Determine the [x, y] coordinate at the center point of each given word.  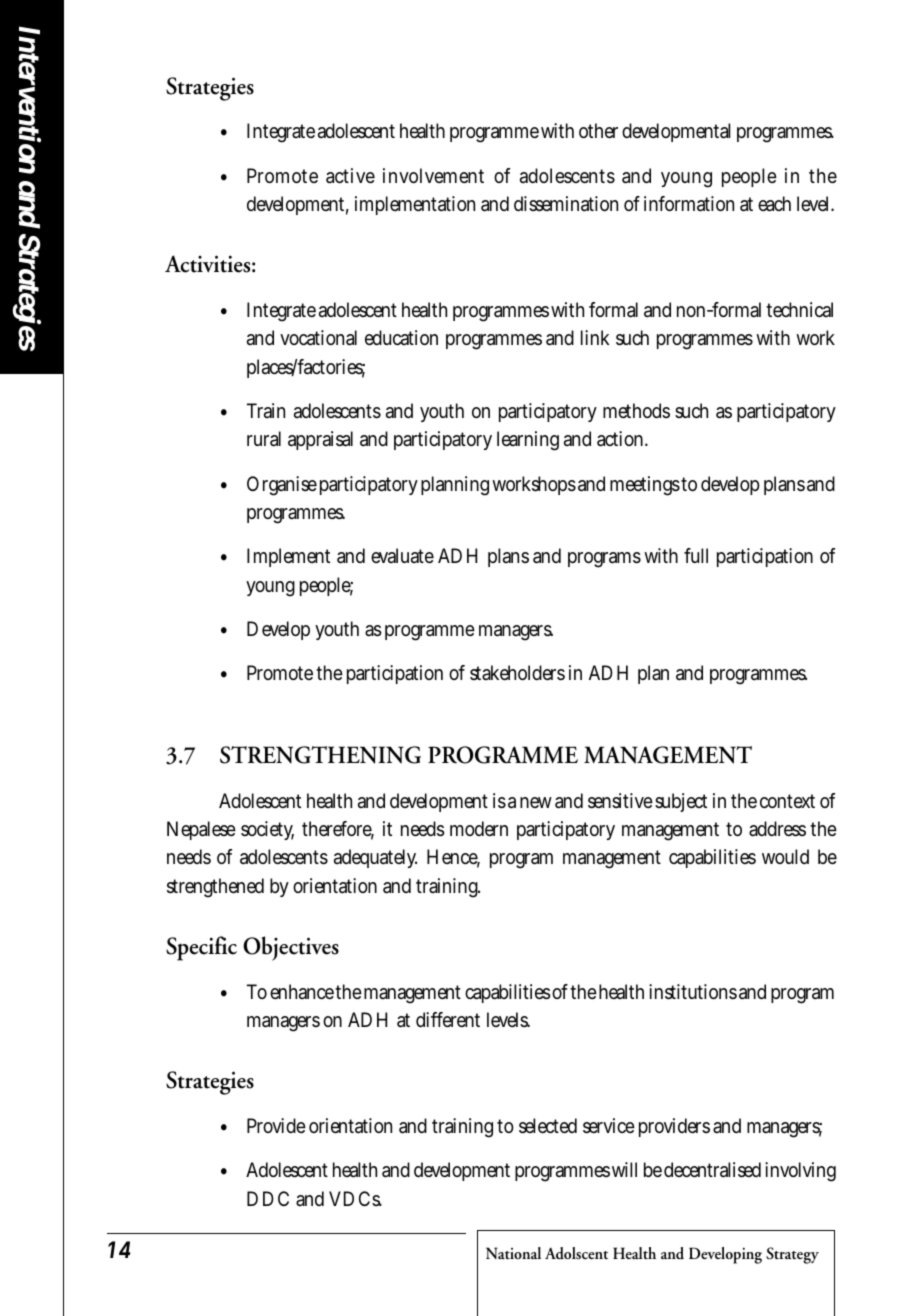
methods [636, 410]
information [689, 204]
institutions [693, 992]
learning [528, 441]
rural [264, 439]
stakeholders [517, 673]
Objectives [291, 948]
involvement [433, 175]
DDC [268, 1198]
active [350, 176]
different [448, 1020]
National [513, 1253]
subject [681, 802]
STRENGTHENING [320, 755]
